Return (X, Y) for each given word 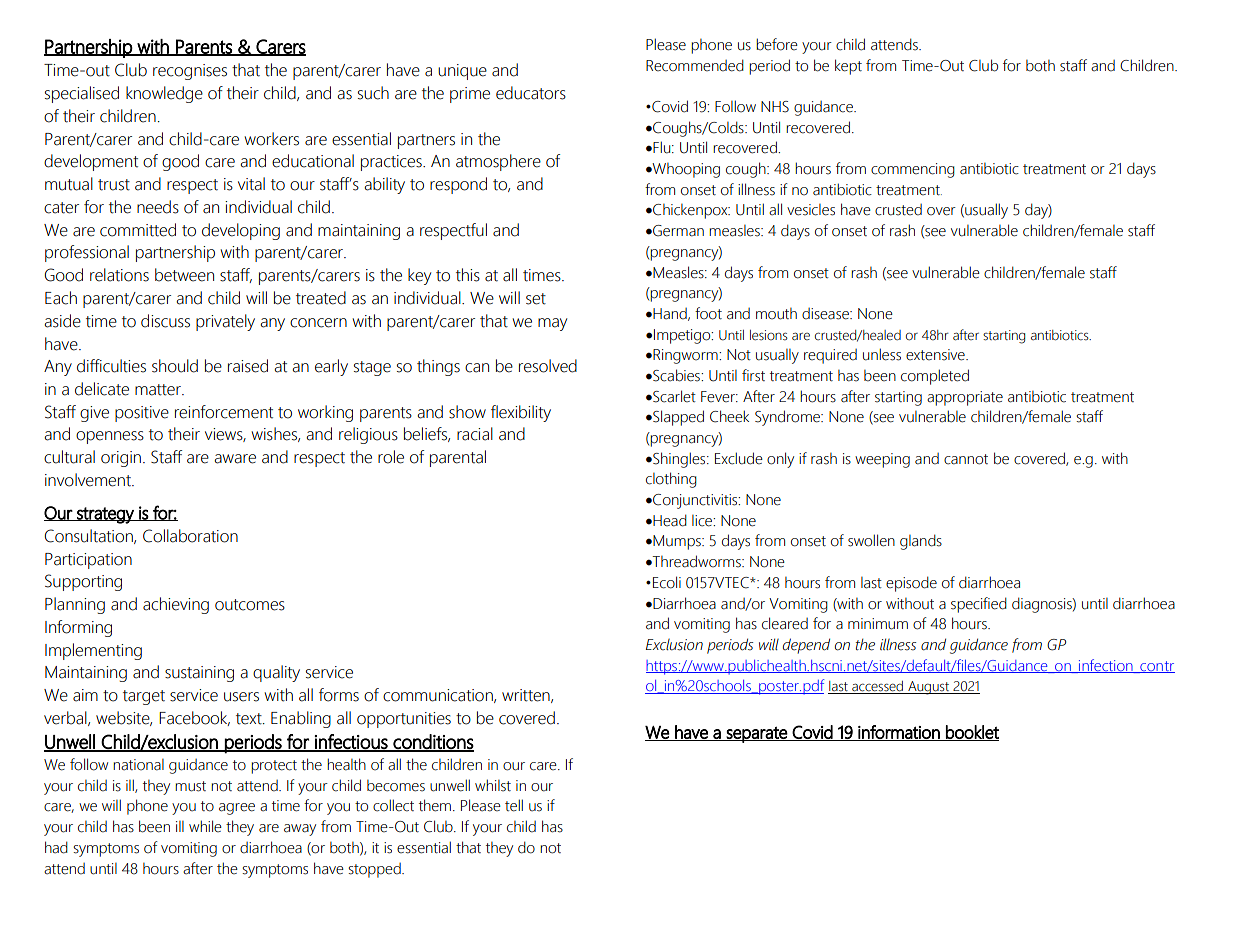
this (468, 275)
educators (531, 93)
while (205, 826)
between (184, 275)
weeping (882, 460)
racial (475, 434)
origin (121, 459)
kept (848, 67)
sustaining (199, 674)
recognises (190, 72)
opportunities (404, 720)
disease (826, 314)
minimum (878, 624)
